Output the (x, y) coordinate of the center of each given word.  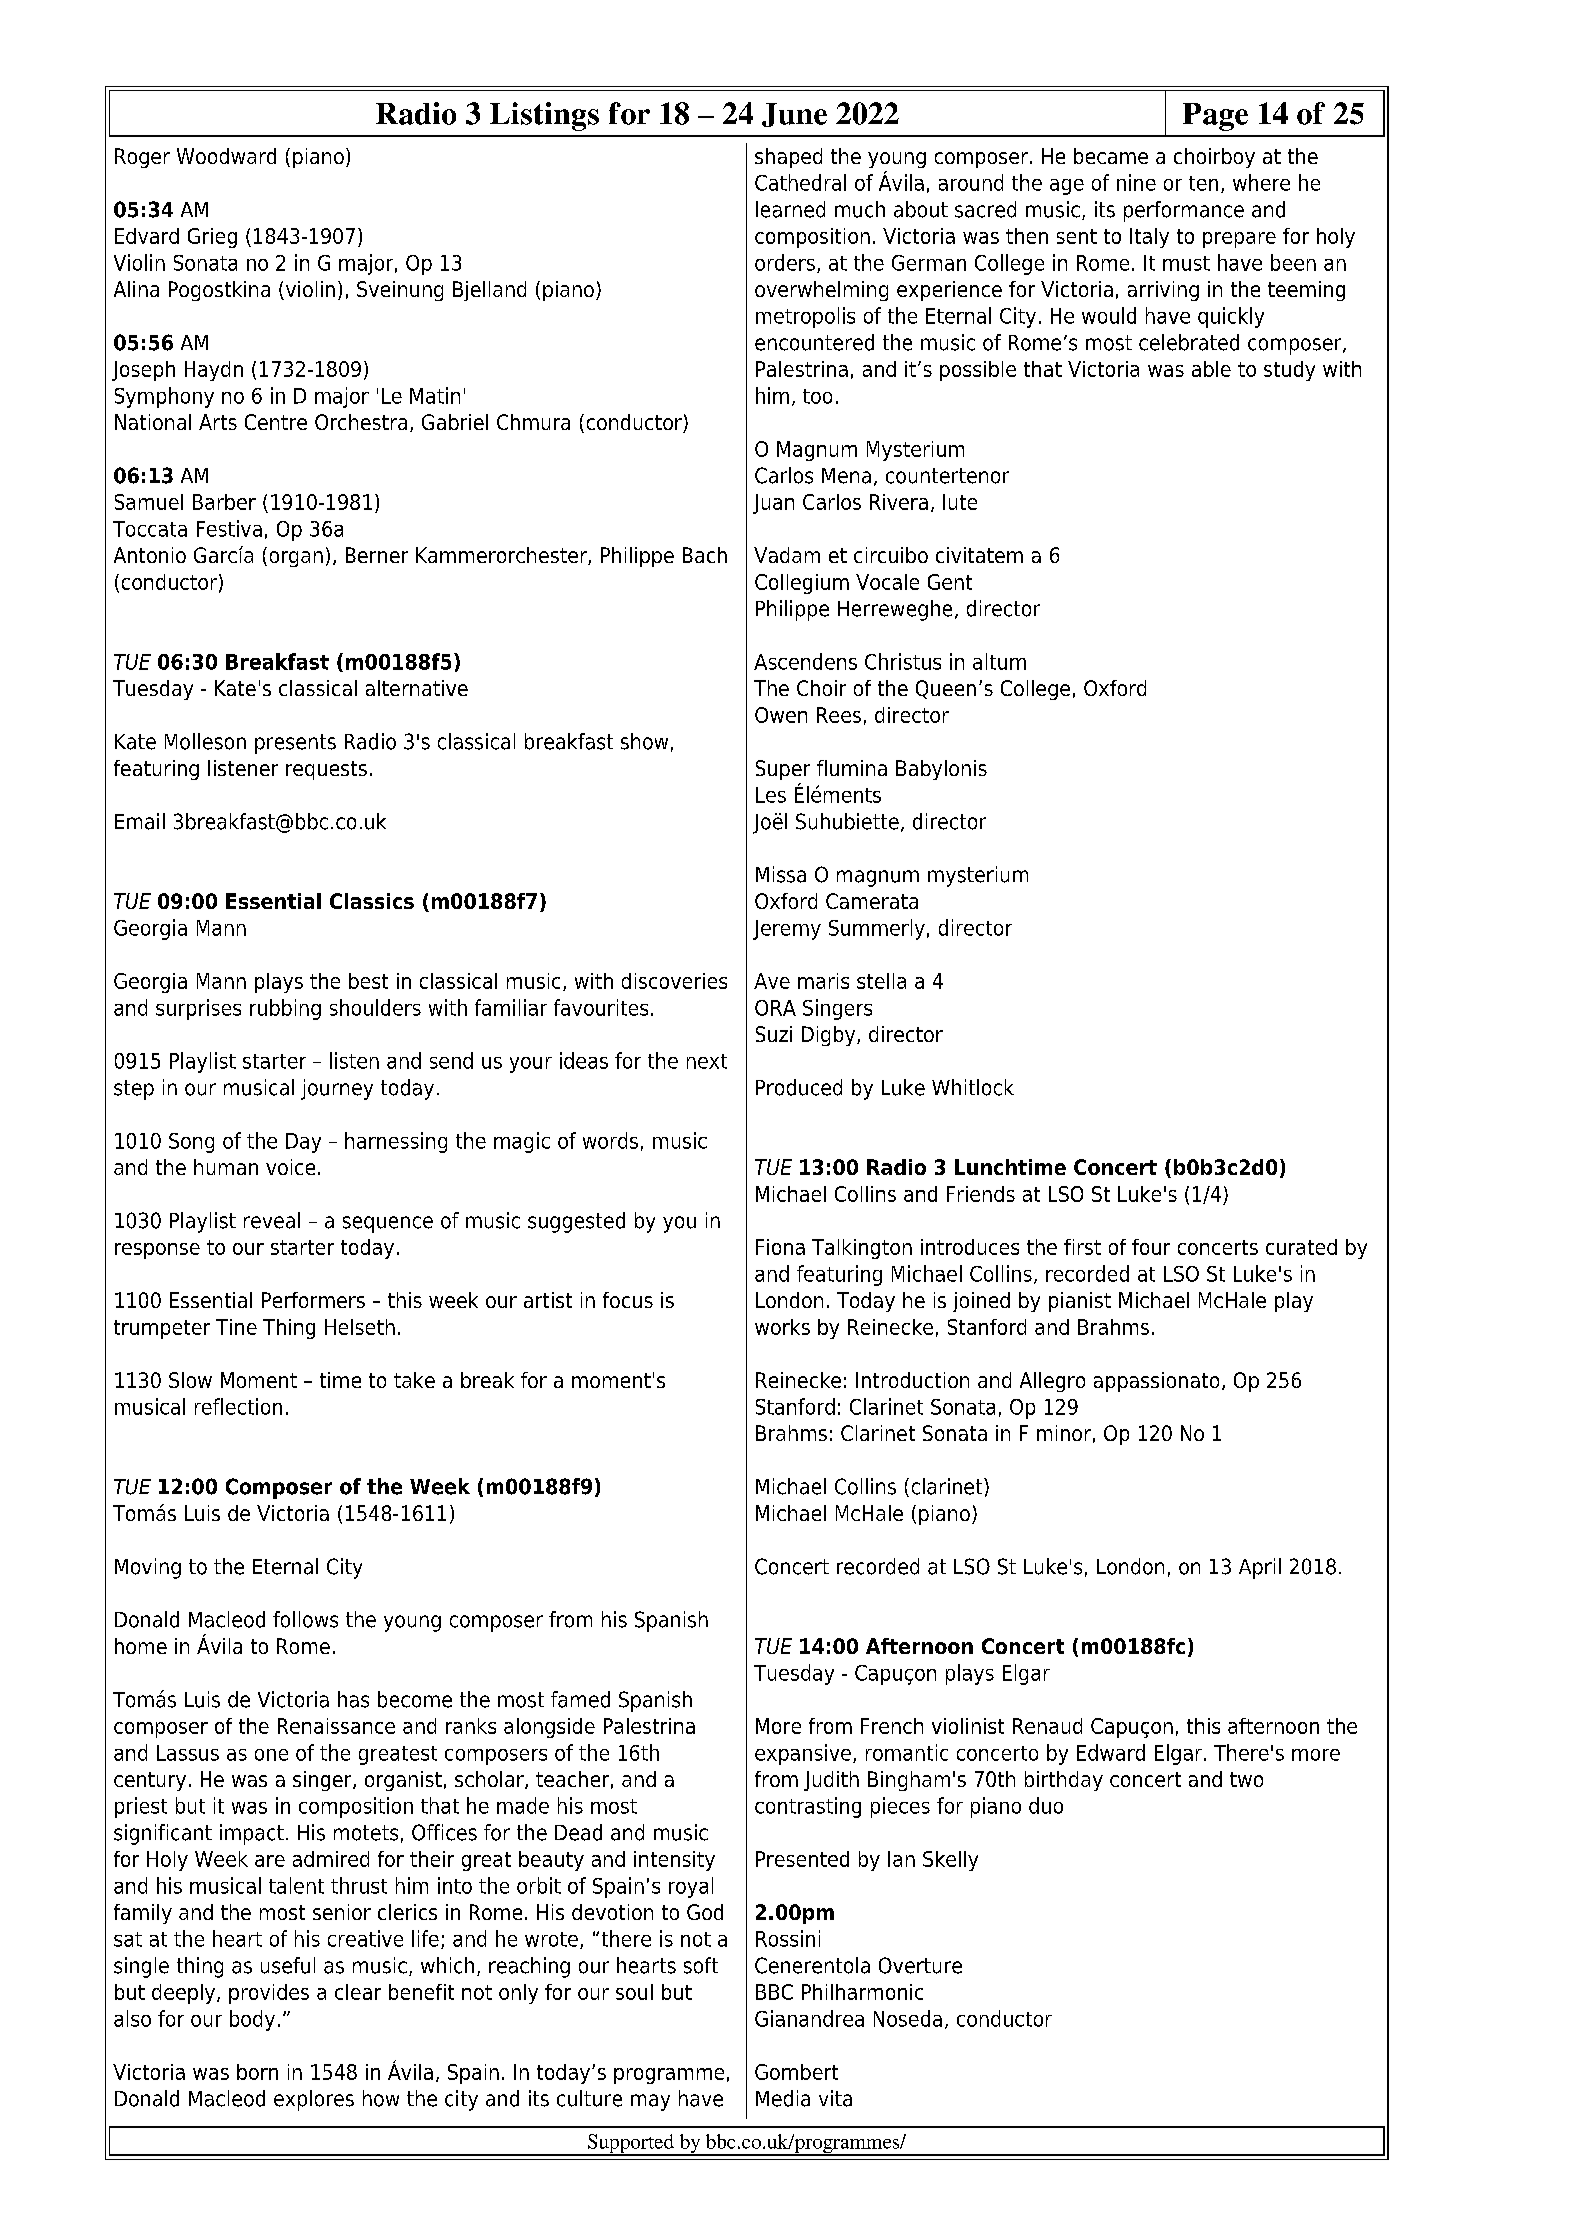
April (1260, 1568)
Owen (781, 715)
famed (580, 1699)
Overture (920, 1965)
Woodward (226, 156)
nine (1136, 182)
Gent (950, 582)
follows (305, 1619)
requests (326, 770)
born (257, 2072)
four (1151, 1247)
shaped (788, 158)
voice (290, 1167)
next (707, 1061)
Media (783, 2098)
